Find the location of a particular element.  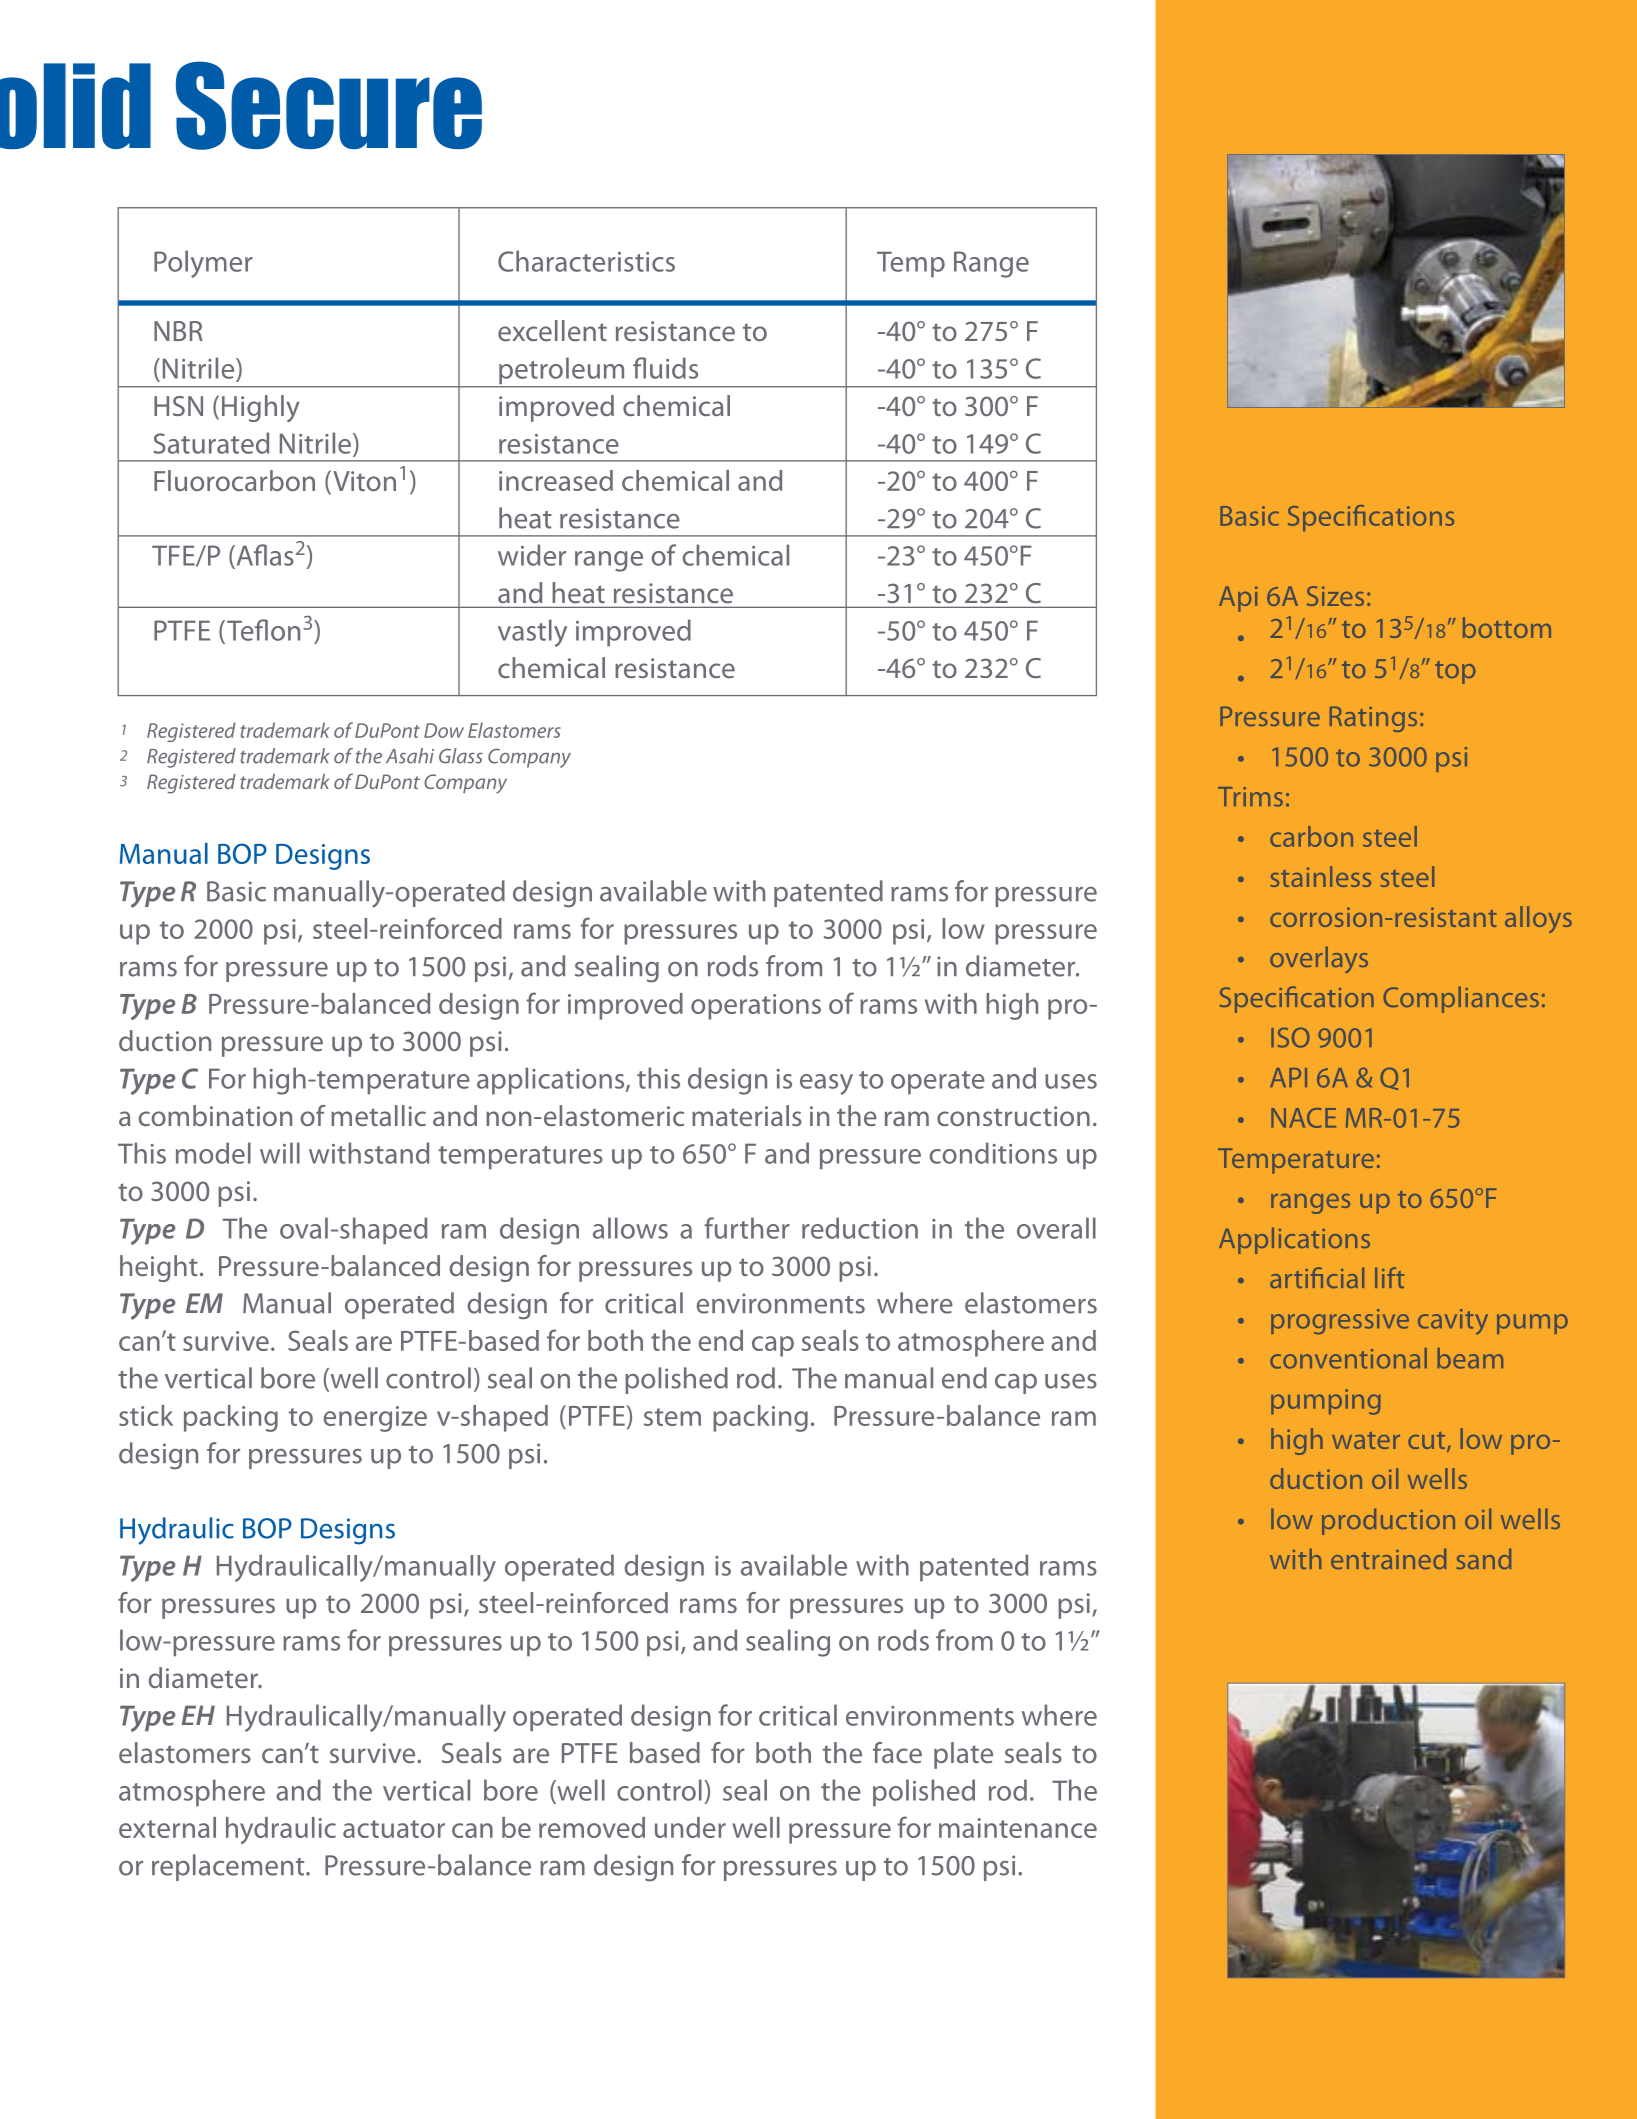

energize is located at coordinates (375, 1419).
